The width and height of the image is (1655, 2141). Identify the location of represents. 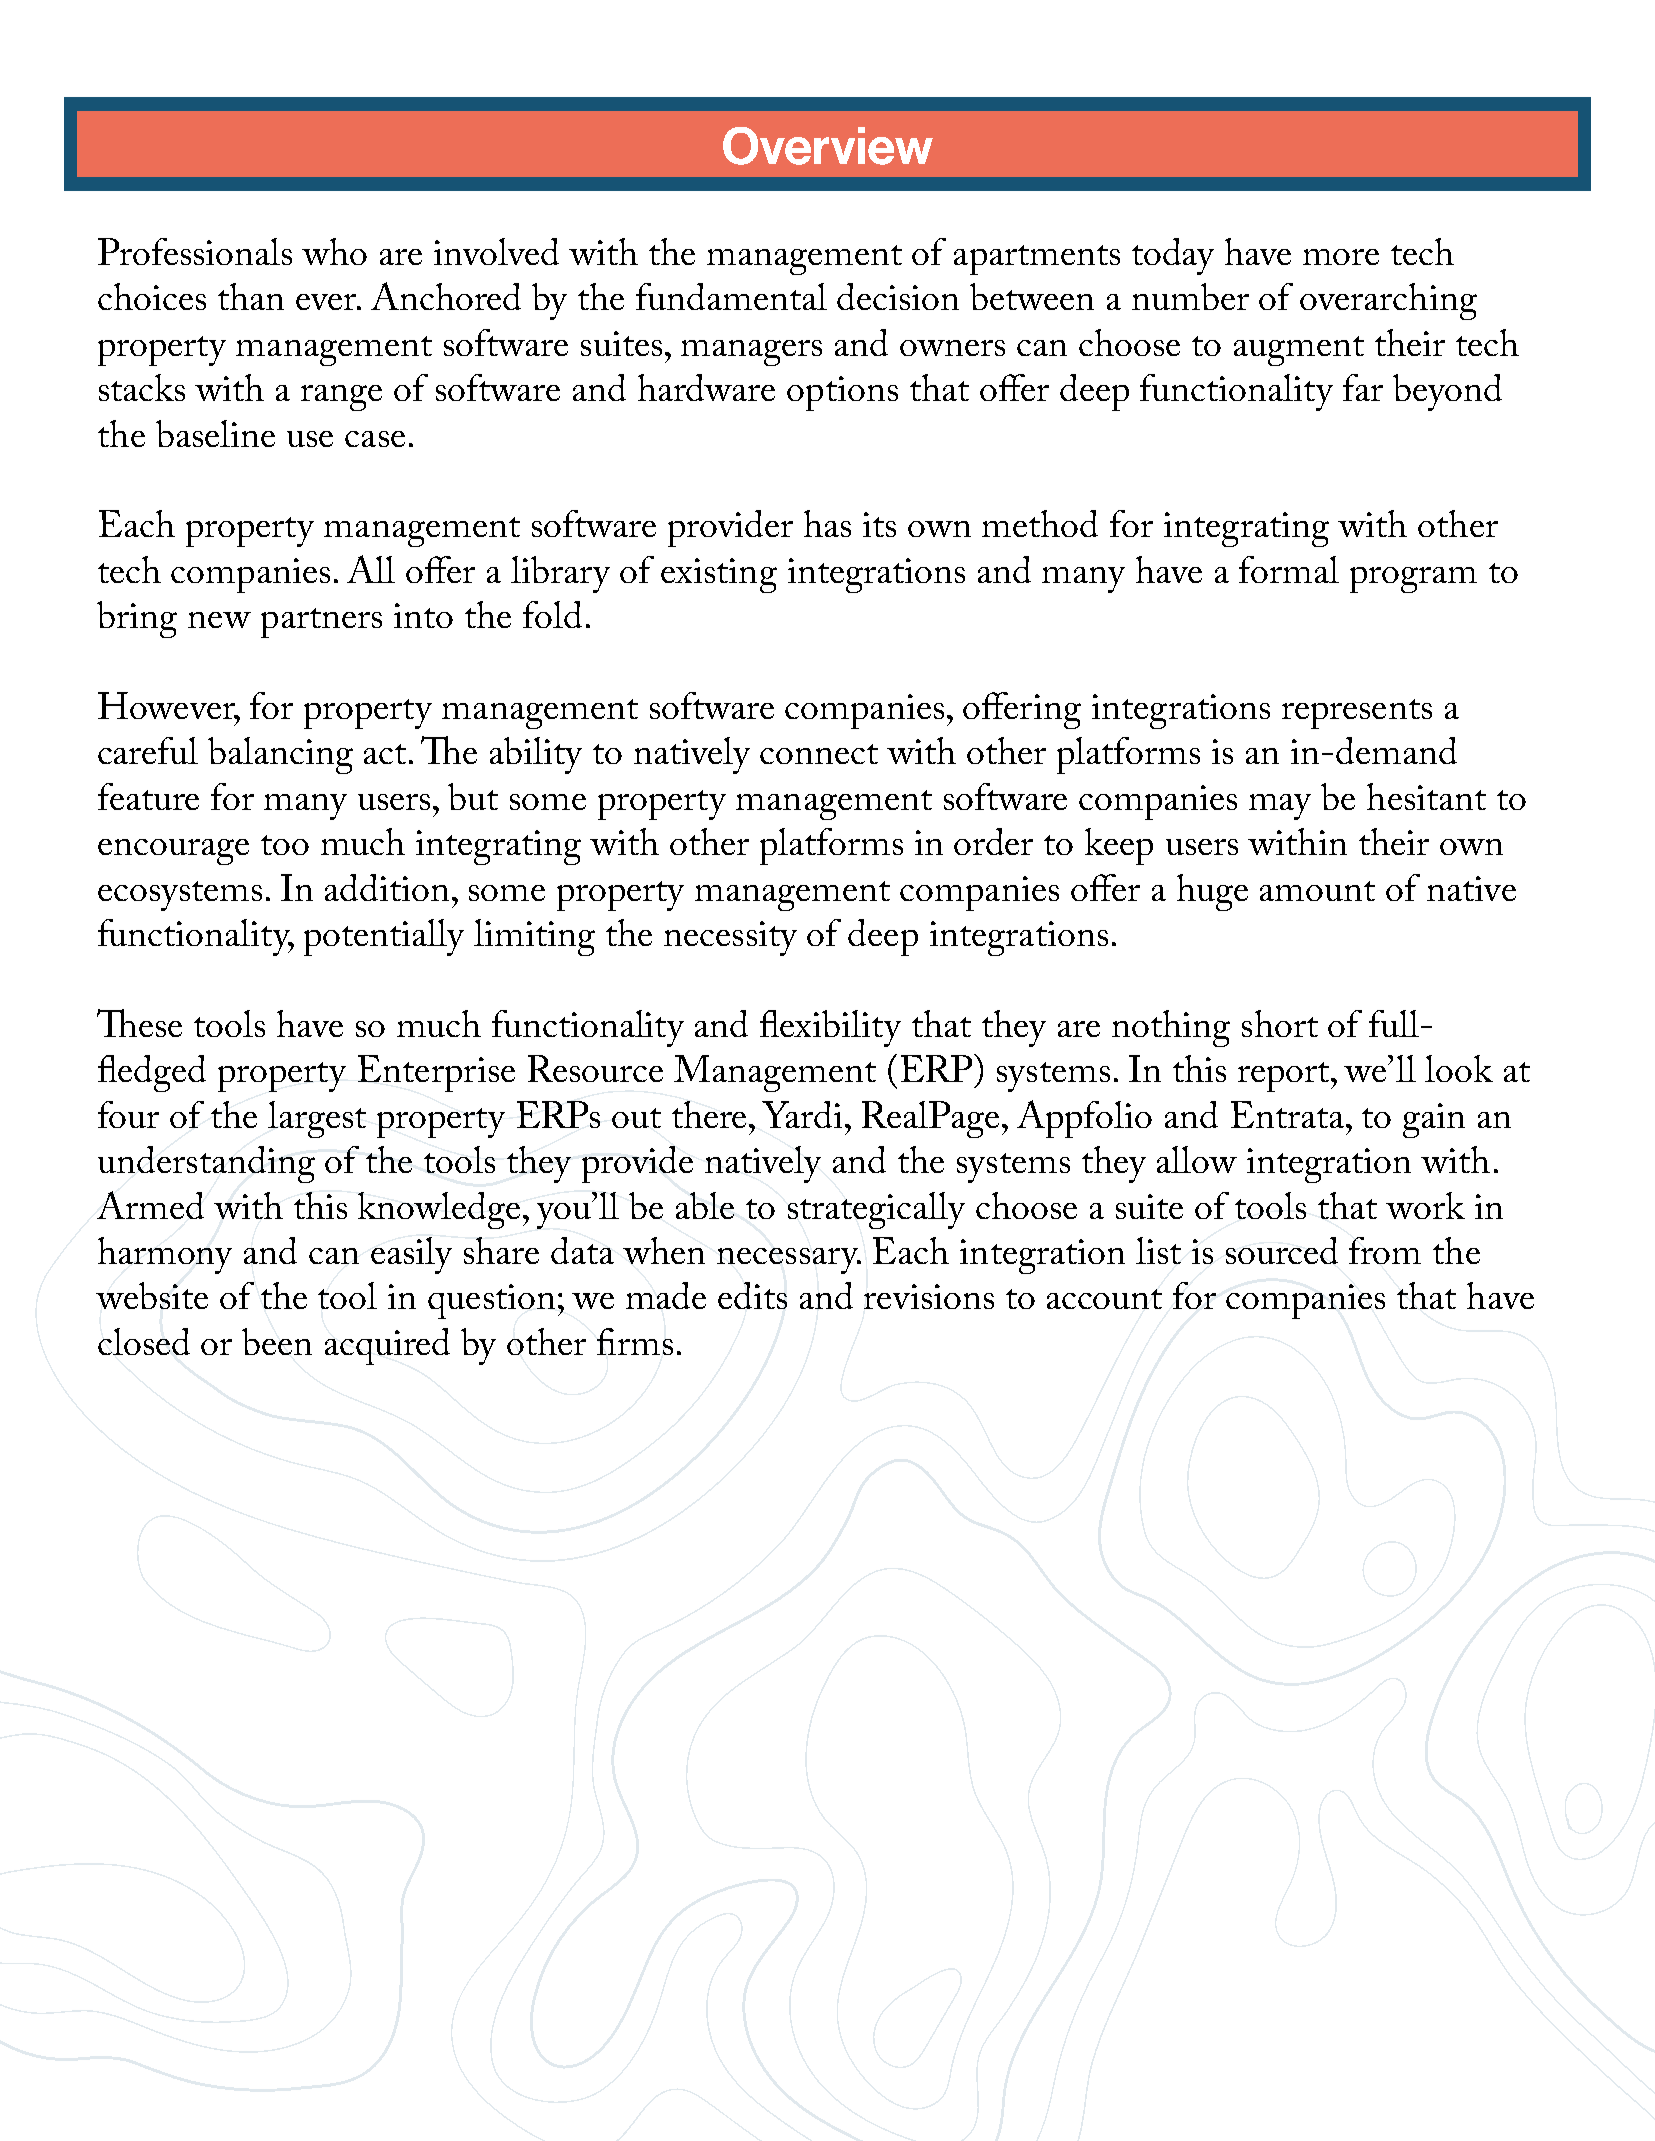
(1357, 714).
